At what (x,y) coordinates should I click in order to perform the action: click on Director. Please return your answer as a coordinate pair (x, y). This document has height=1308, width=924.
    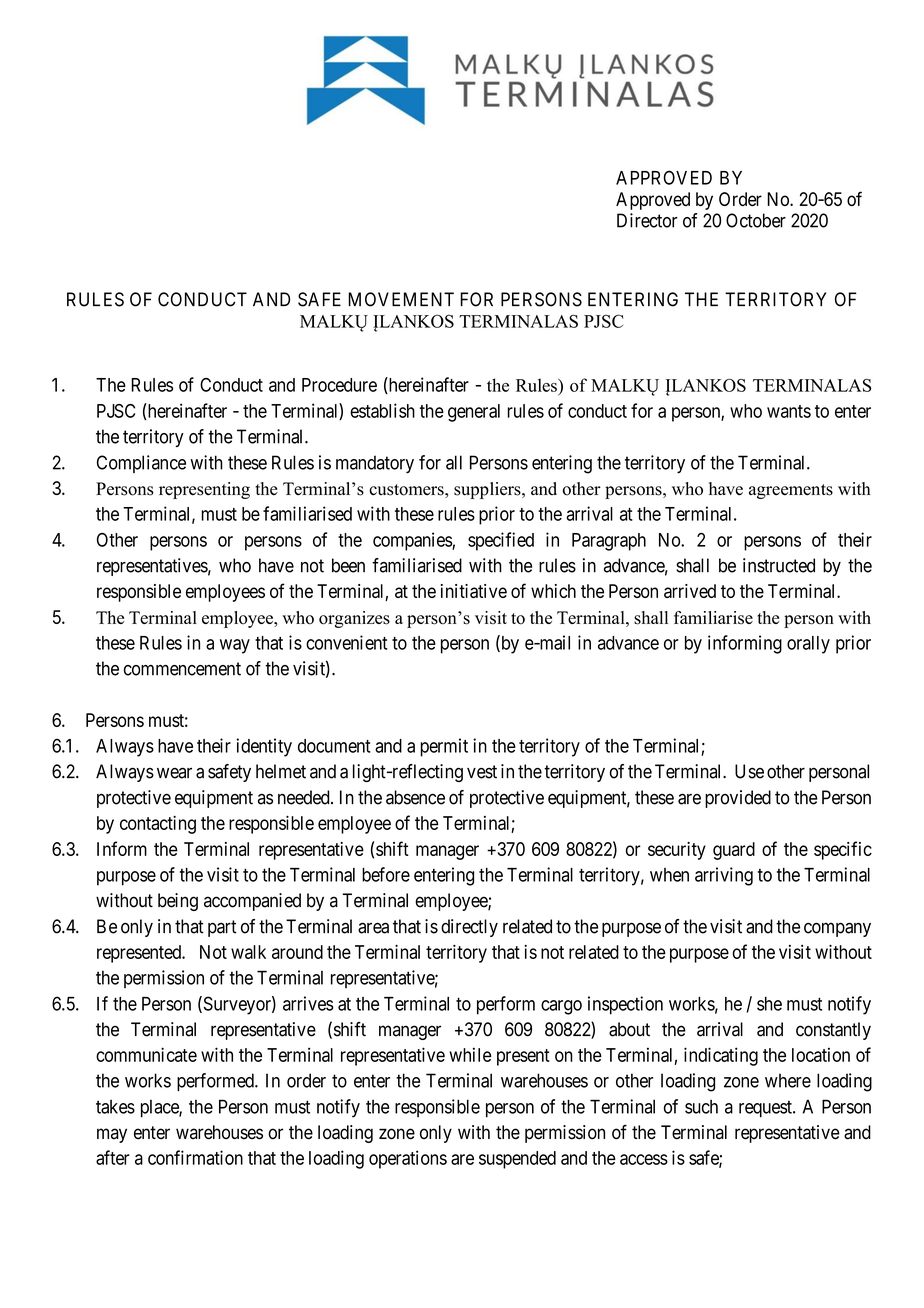
    Looking at the image, I should click on (647, 220).
